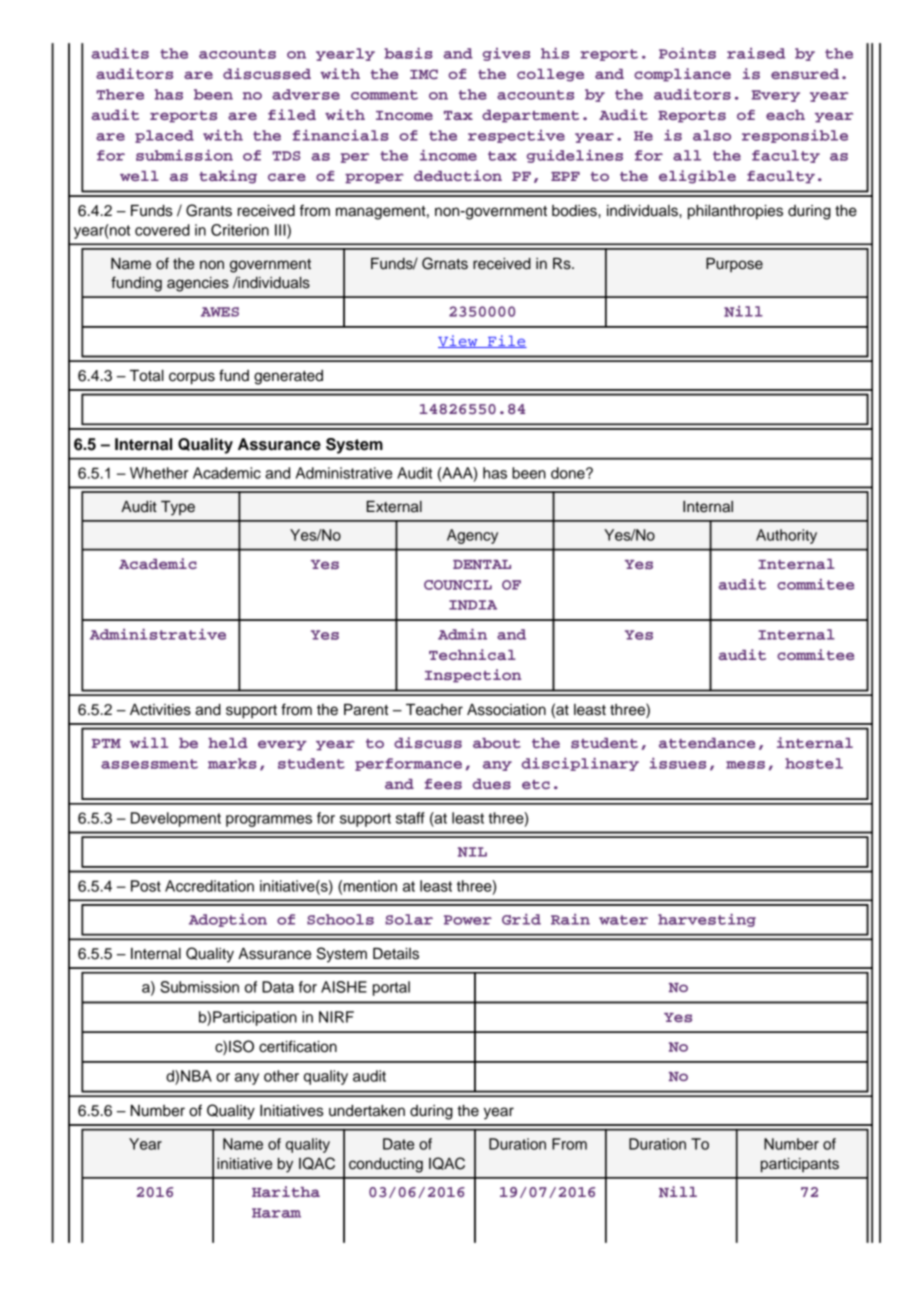 This screenshot has height=1308, width=924. Describe the element at coordinates (756, 53) in the screenshot. I see `raised` at that location.
